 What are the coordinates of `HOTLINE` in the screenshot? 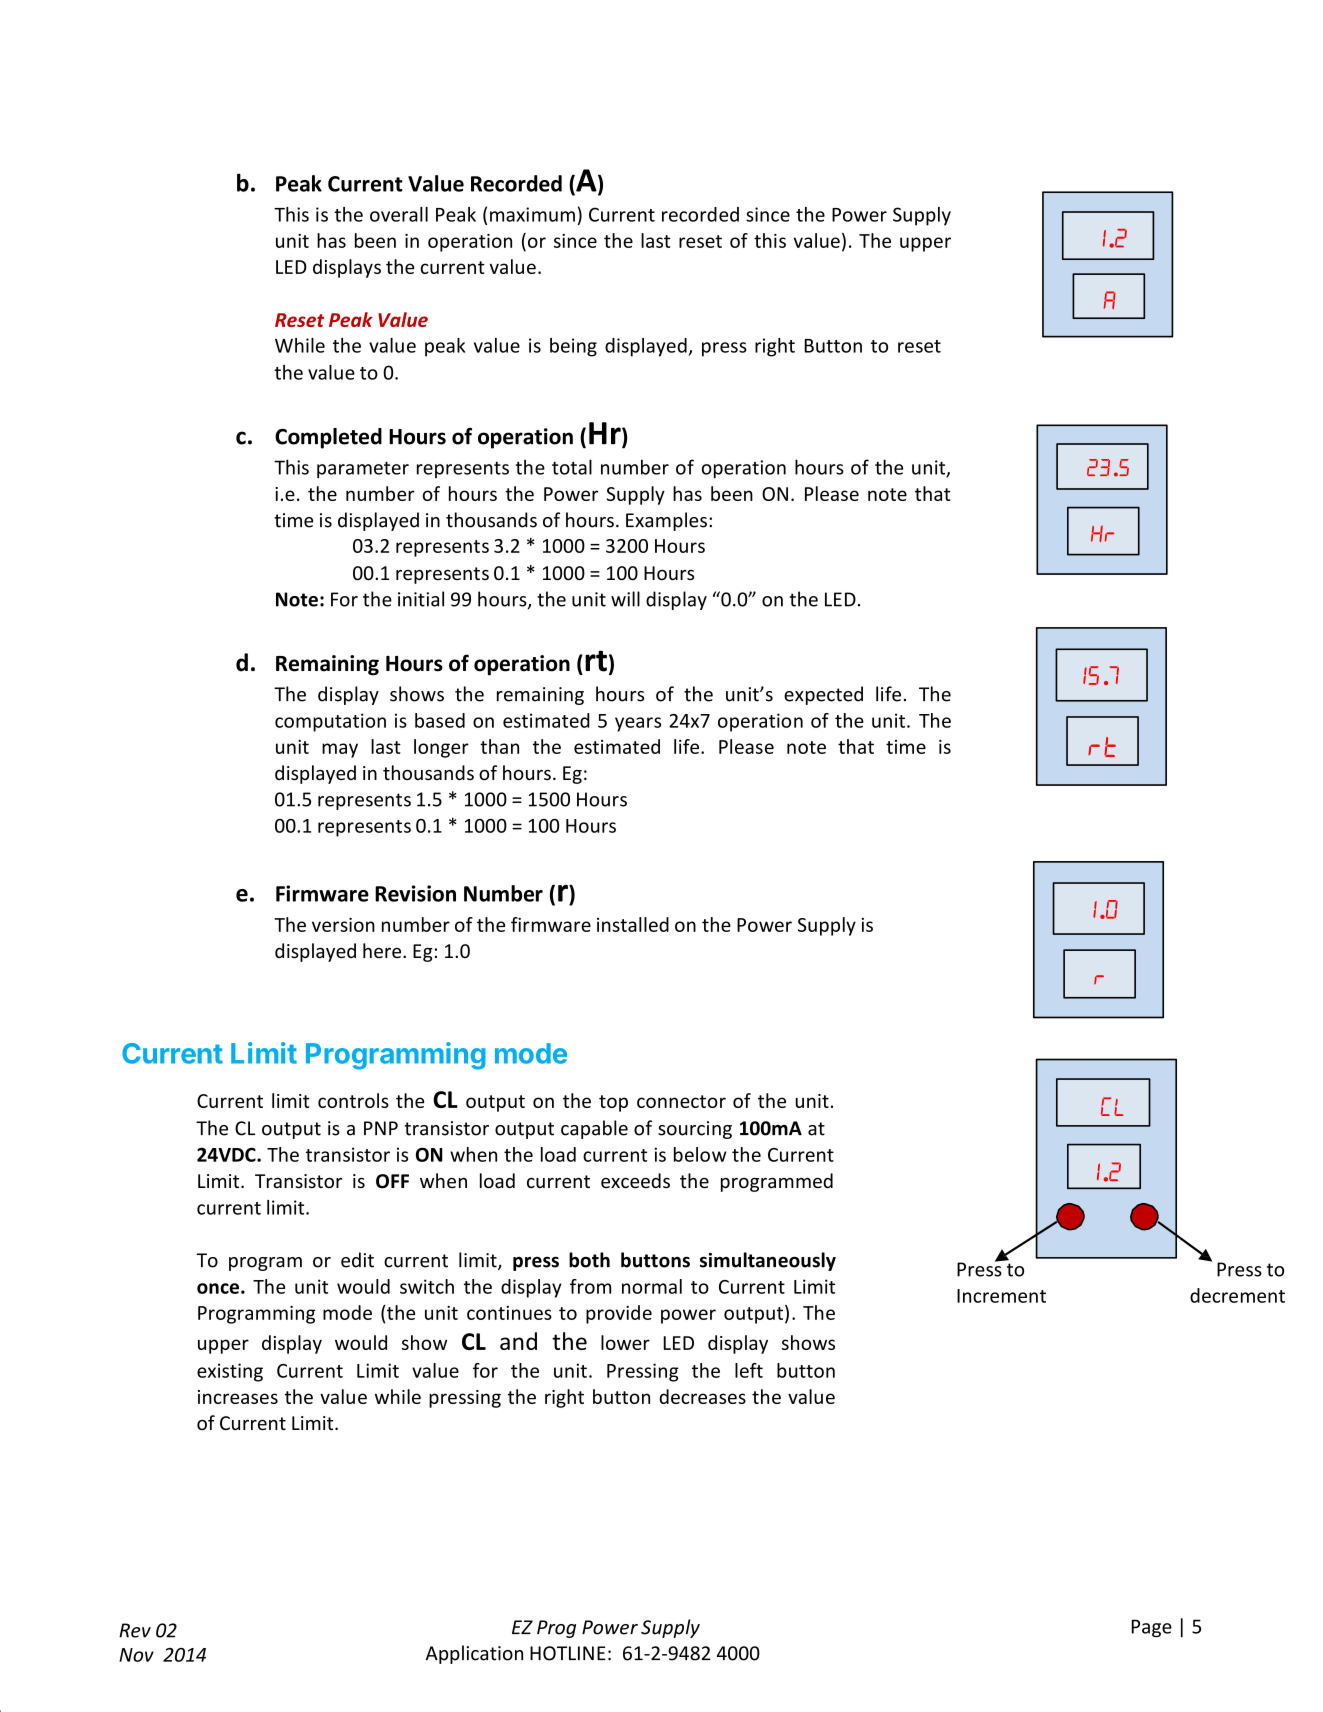 It's located at (568, 1653).
